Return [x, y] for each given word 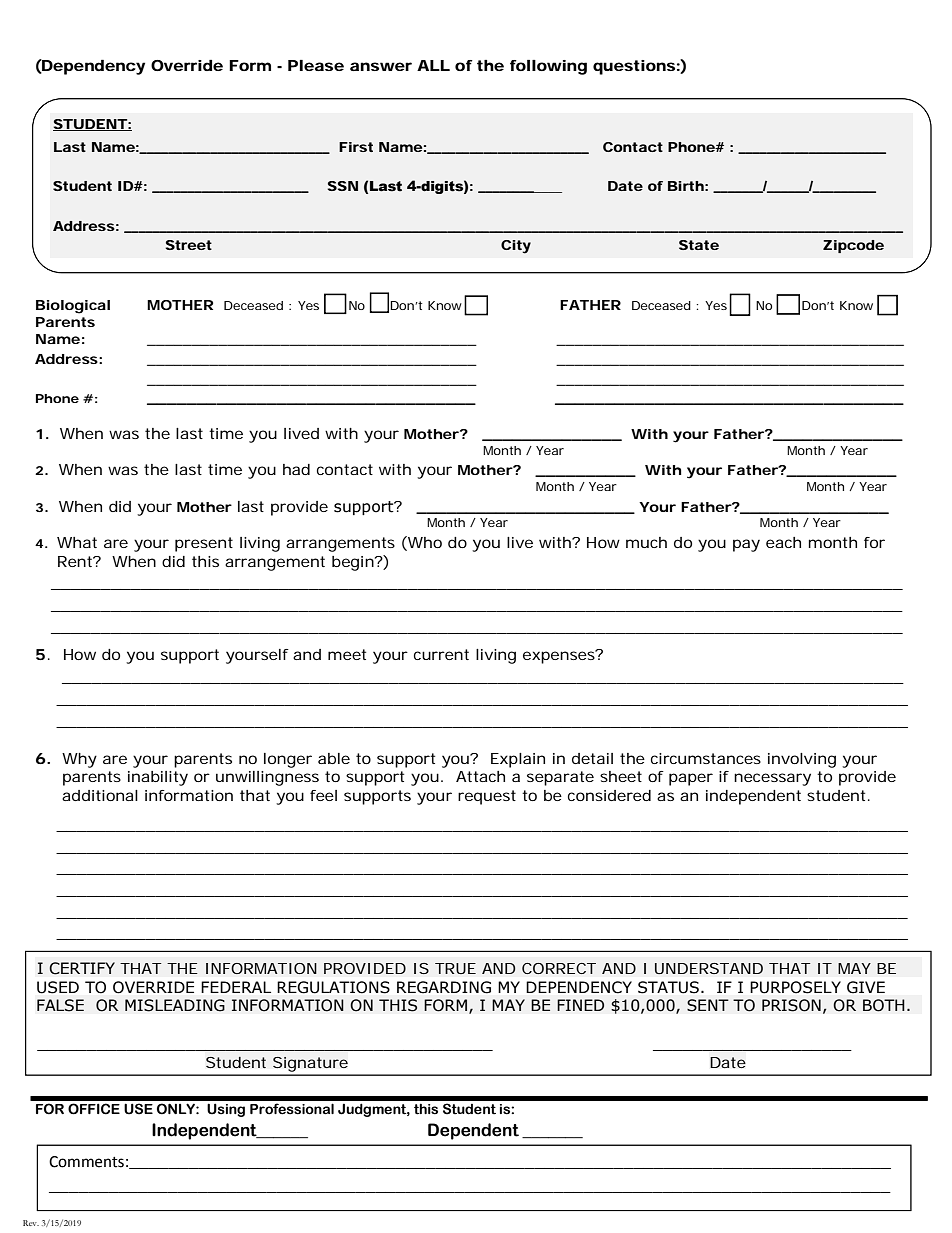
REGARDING [444, 987]
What [77, 542]
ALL [433, 65]
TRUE [455, 968]
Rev [31, 1223]
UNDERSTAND [709, 968]
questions [634, 67]
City [516, 247]
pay [746, 545]
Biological [73, 307]
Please [316, 65]
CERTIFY [82, 968]
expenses [560, 657]
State [699, 245]
